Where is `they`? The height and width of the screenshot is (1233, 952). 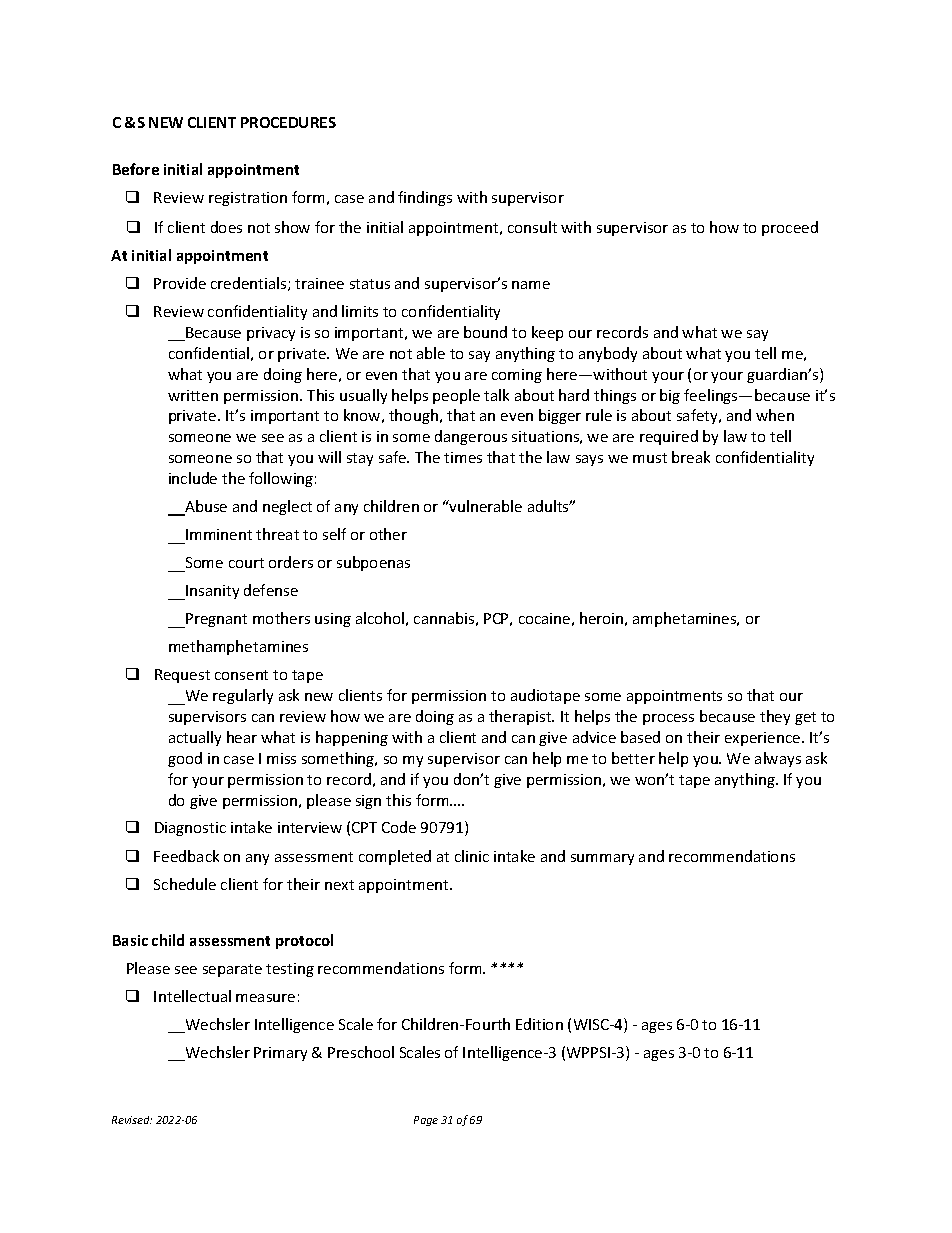
they is located at coordinates (775, 717).
